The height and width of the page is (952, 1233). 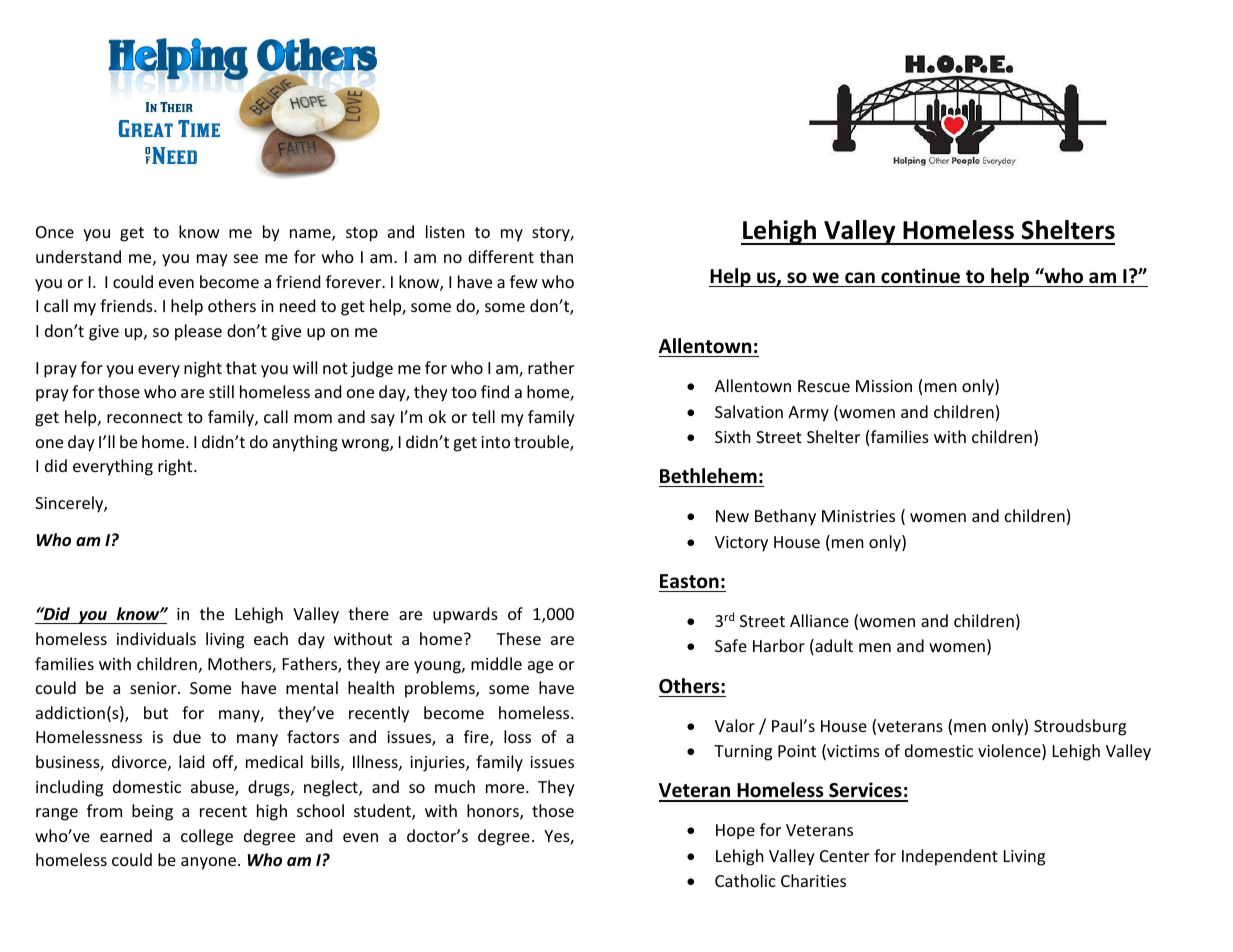 I want to click on anyone, so click(x=208, y=863).
